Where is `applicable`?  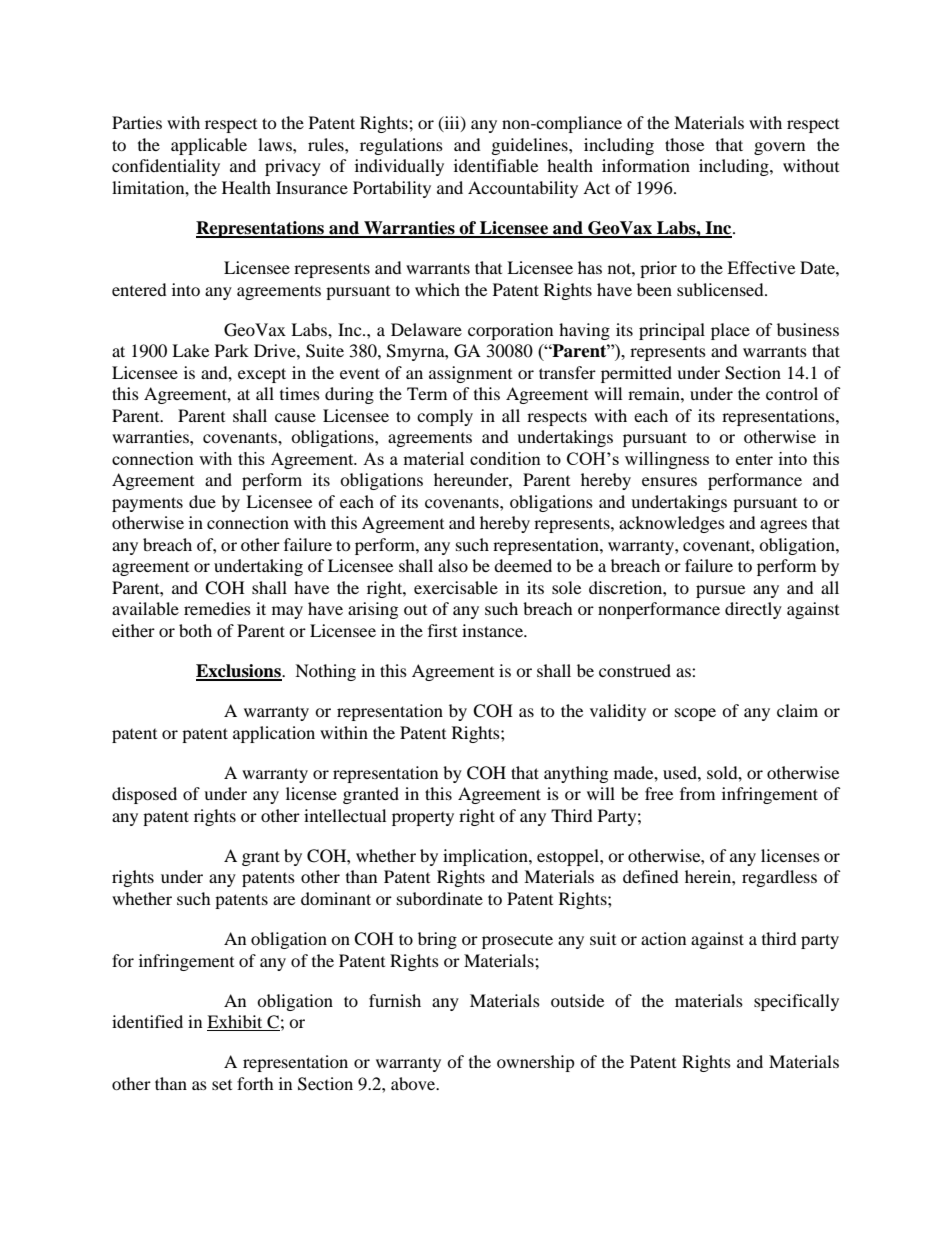
applicable is located at coordinates (209, 146).
